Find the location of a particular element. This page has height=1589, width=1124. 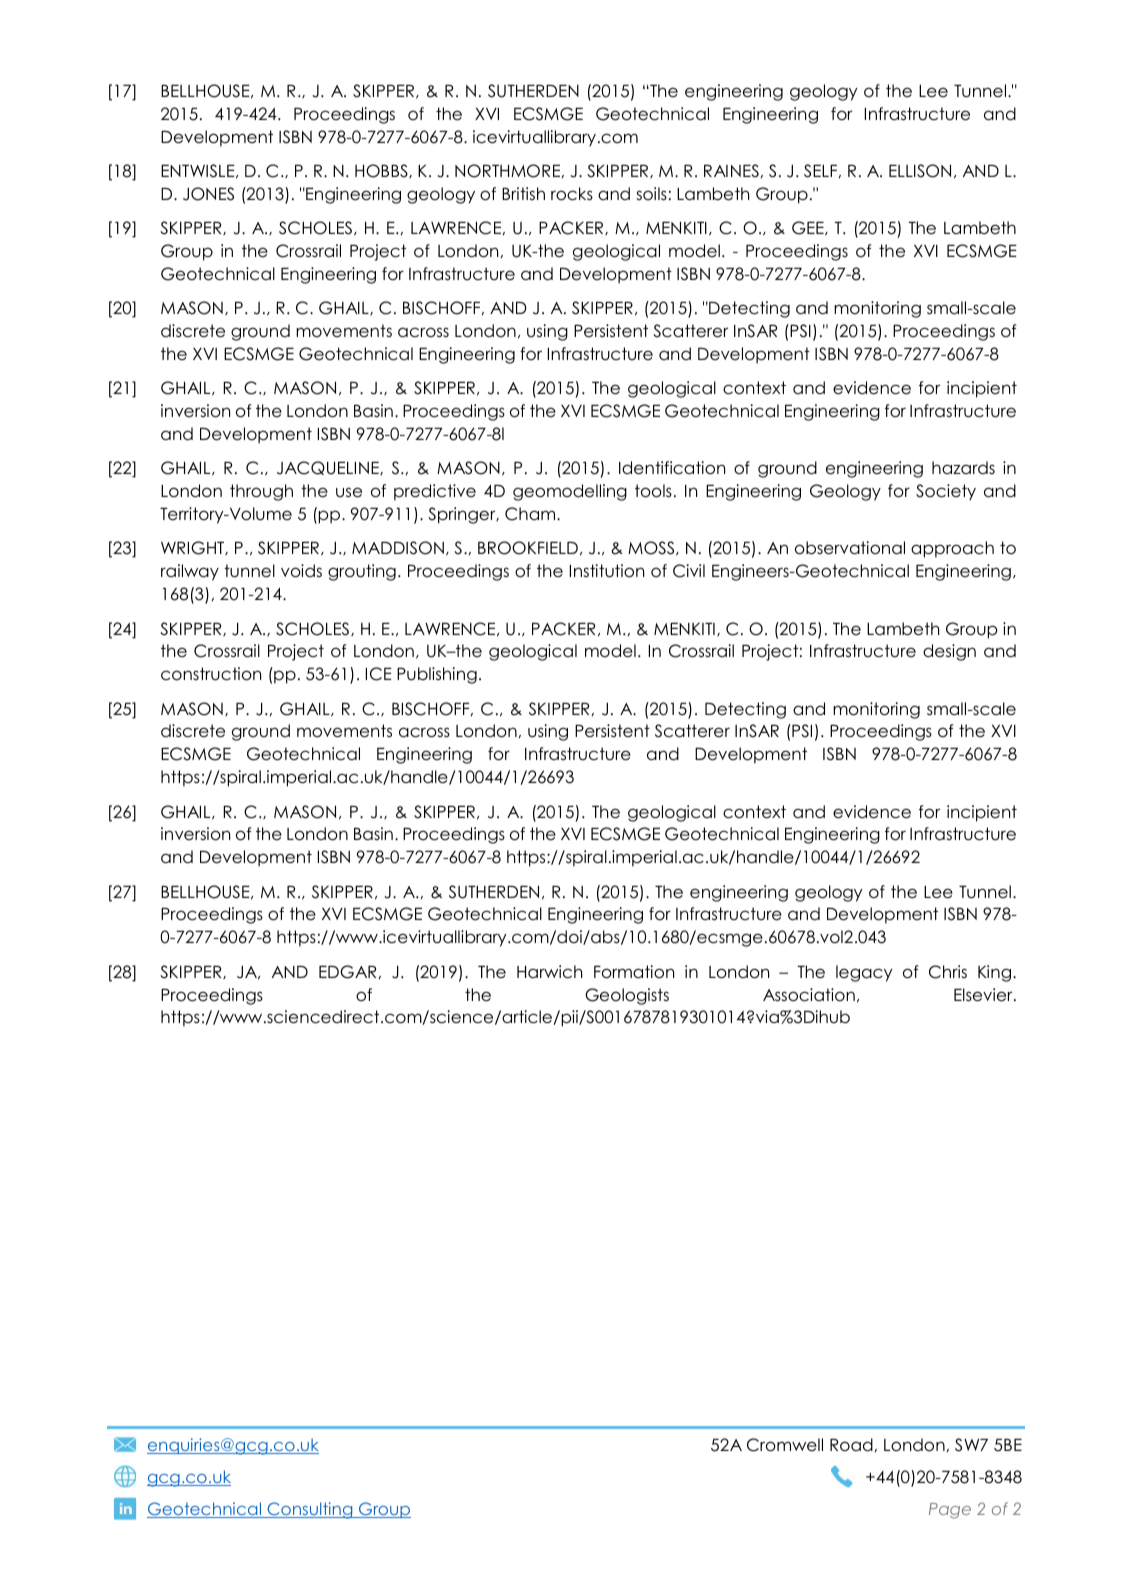

voids is located at coordinates (301, 571).
